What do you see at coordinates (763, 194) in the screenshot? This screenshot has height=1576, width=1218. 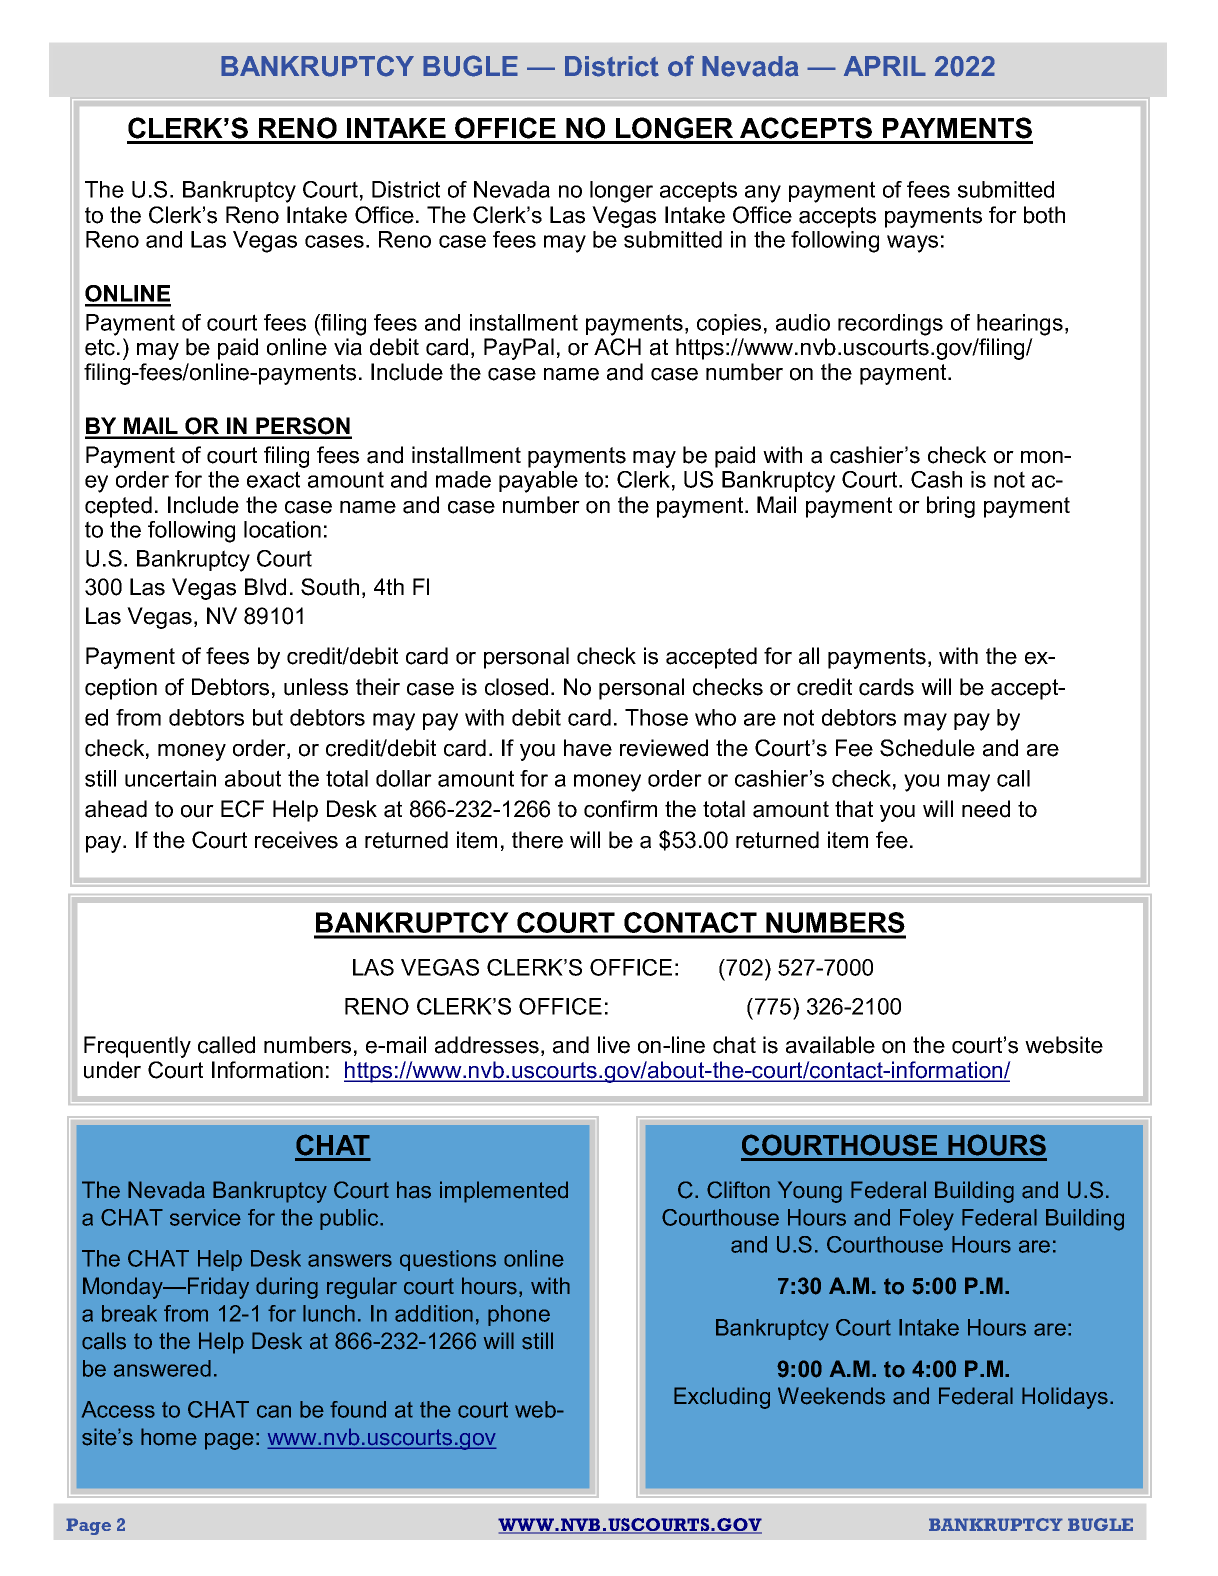 I see `any` at bounding box center [763, 194].
